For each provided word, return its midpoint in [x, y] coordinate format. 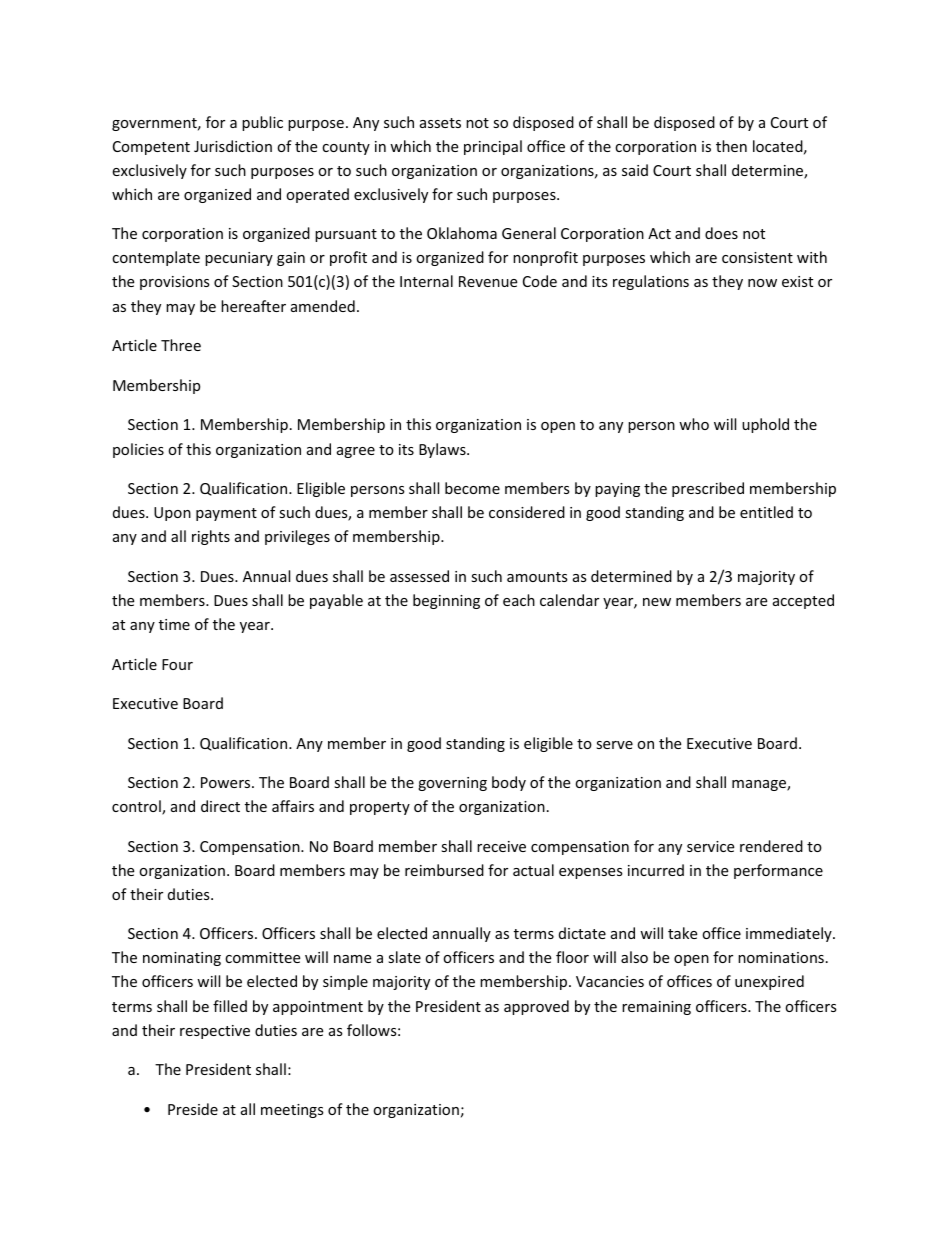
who [694, 424]
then [731, 146]
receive [501, 846]
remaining [656, 1008]
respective [215, 1032]
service [710, 846]
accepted [803, 601]
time [174, 624]
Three [181, 345]
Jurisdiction [233, 146]
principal [493, 147]
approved [536, 1007]
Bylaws [443, 450]
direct [220, 806]
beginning [446, 601]
